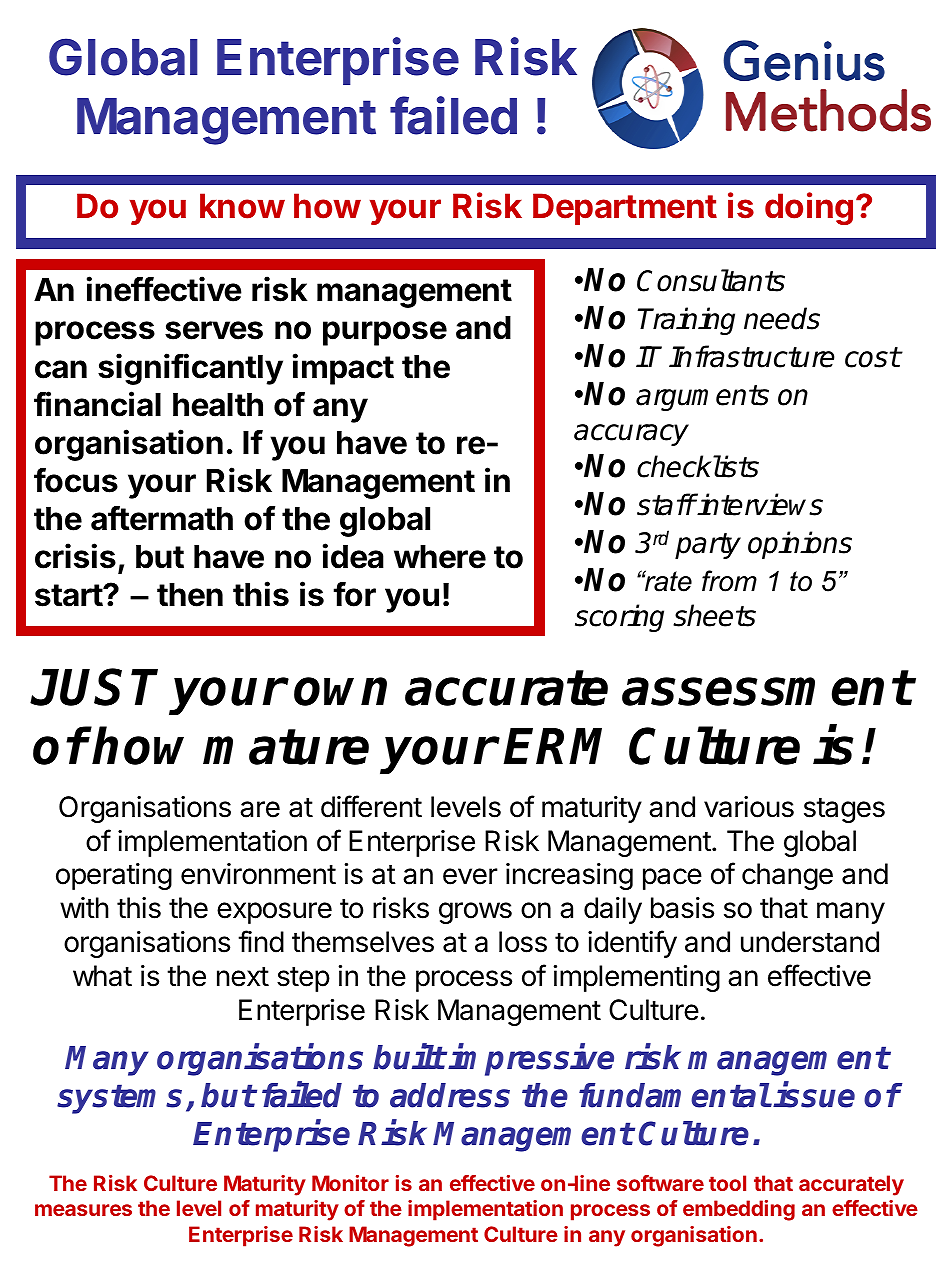 Image resolution: width=952 pixels, height=1270 pixels. What do you see at coordinates (371, 806) in the screenshot?
I see `different` at bounding box center [371, 806].
